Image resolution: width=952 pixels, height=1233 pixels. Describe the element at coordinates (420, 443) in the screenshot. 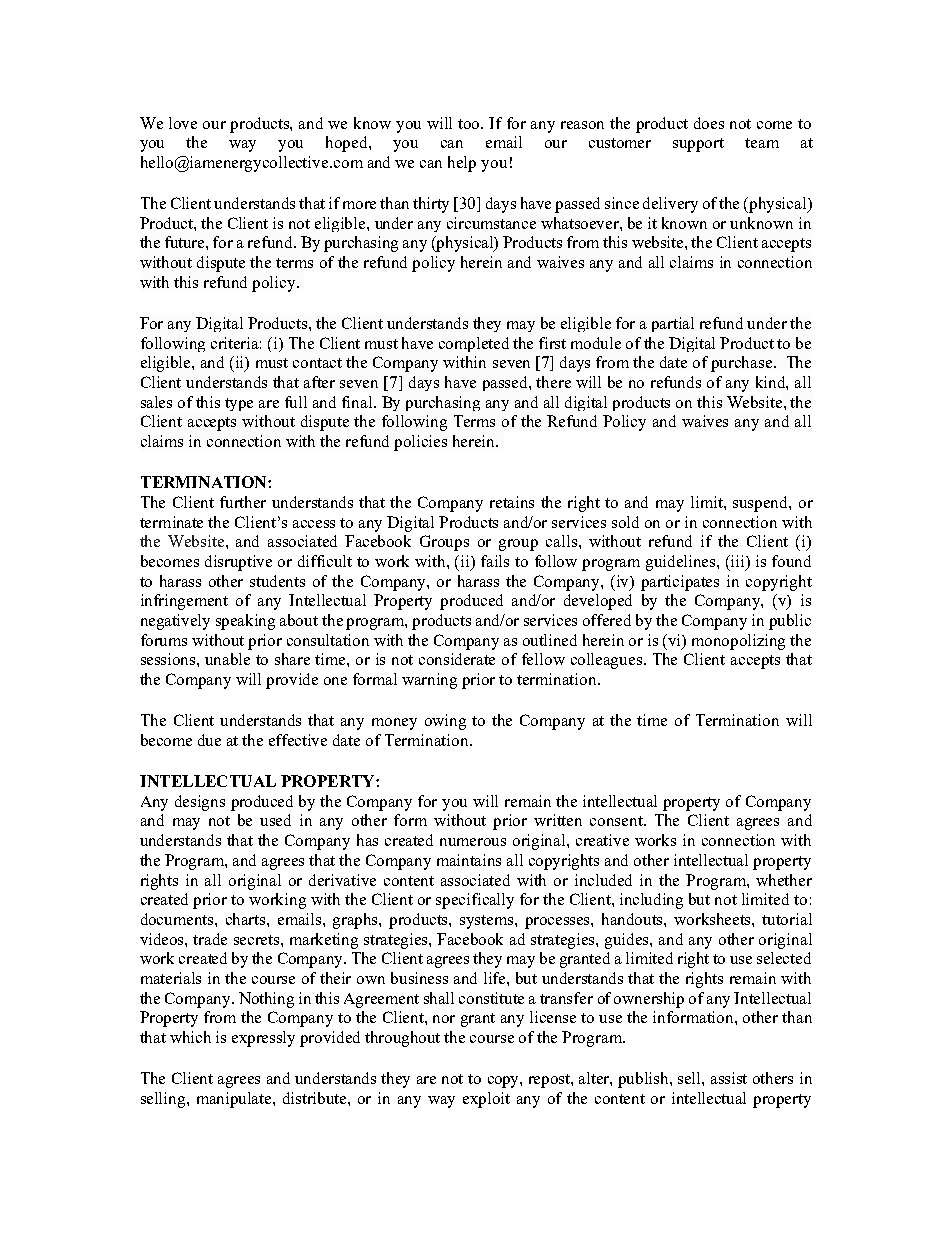

I see `policies` at that location.
